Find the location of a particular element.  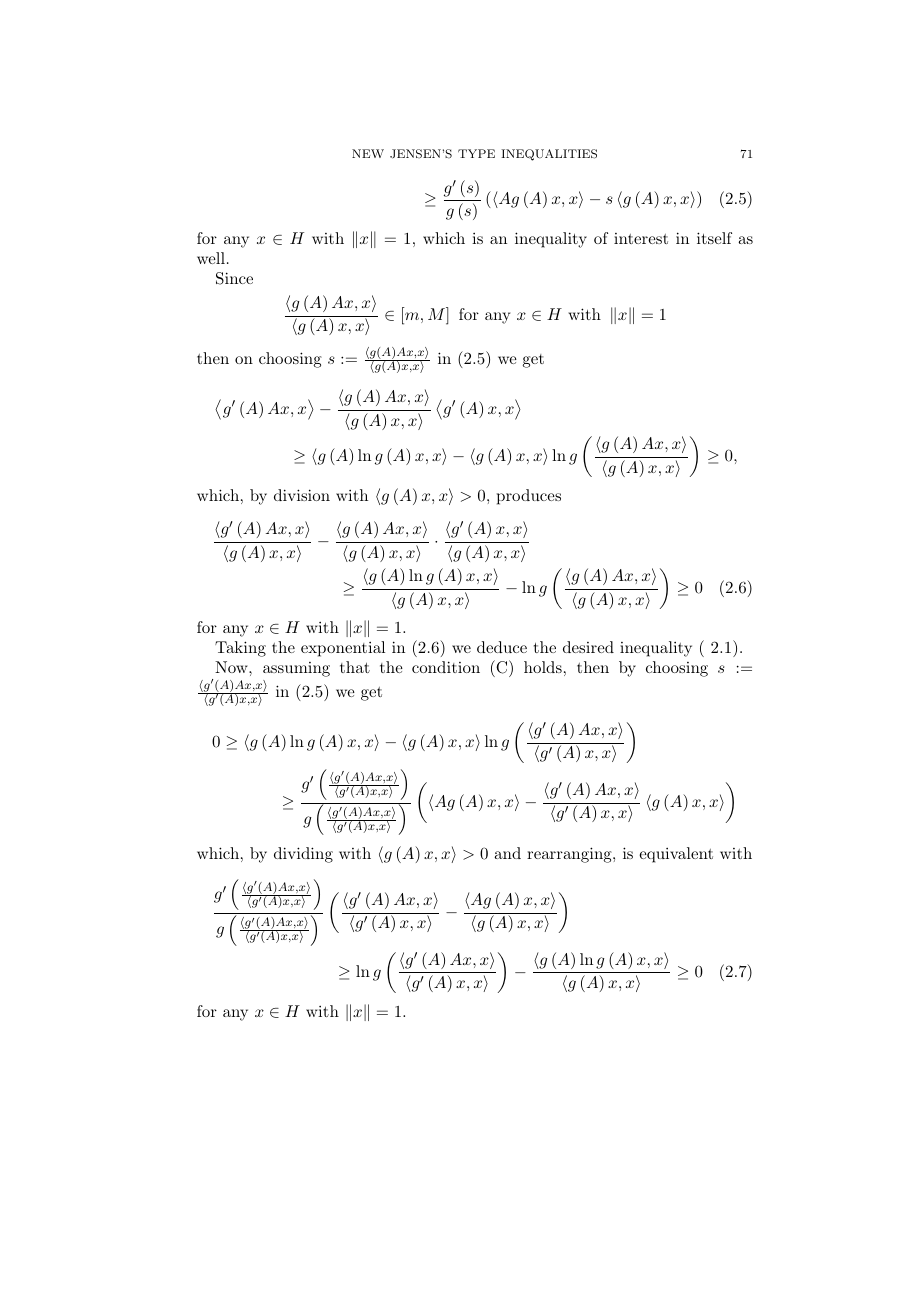

NEW is located at coordinates (368, 153).
